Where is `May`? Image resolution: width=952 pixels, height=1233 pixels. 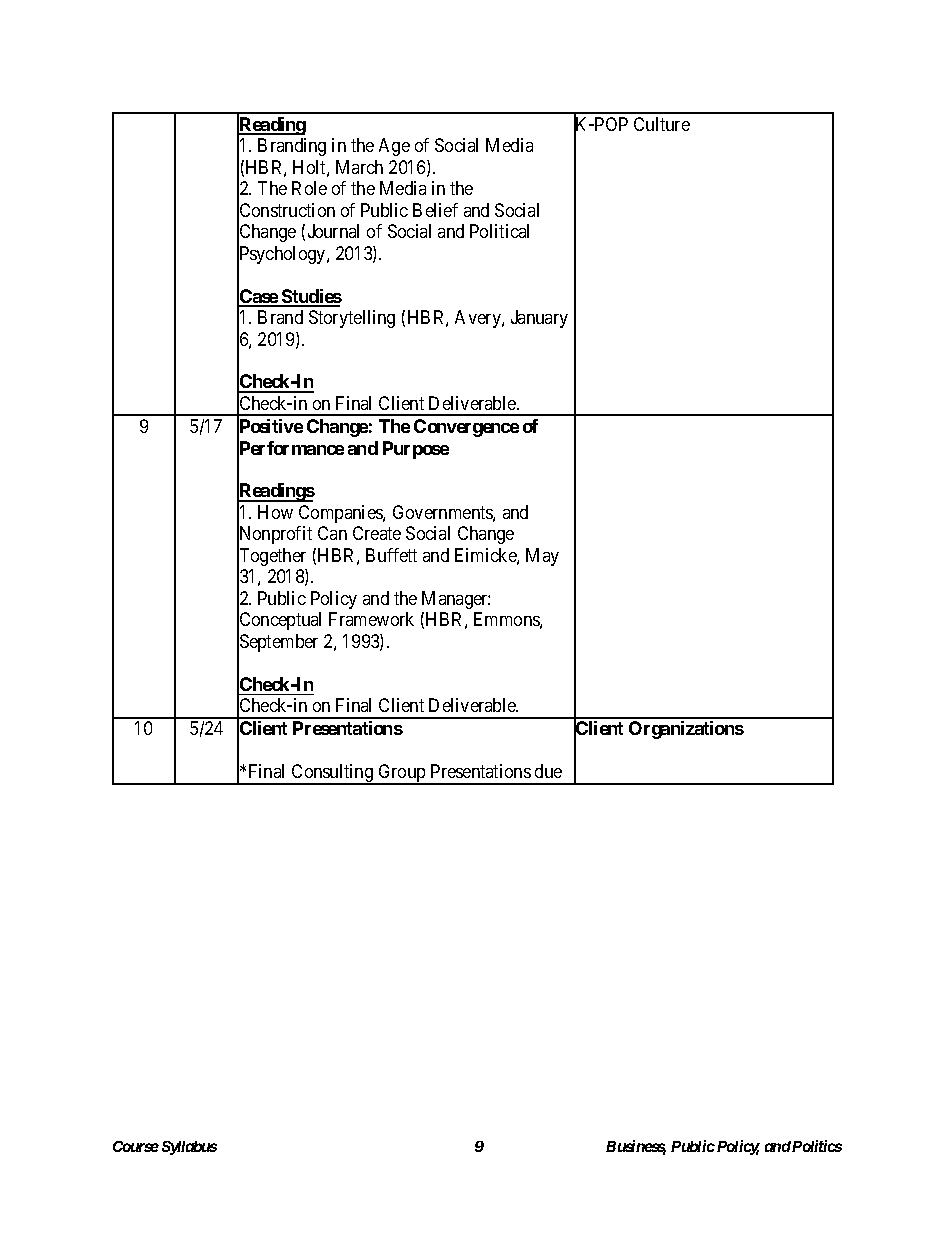
May is located at coordinates (542, 557).
